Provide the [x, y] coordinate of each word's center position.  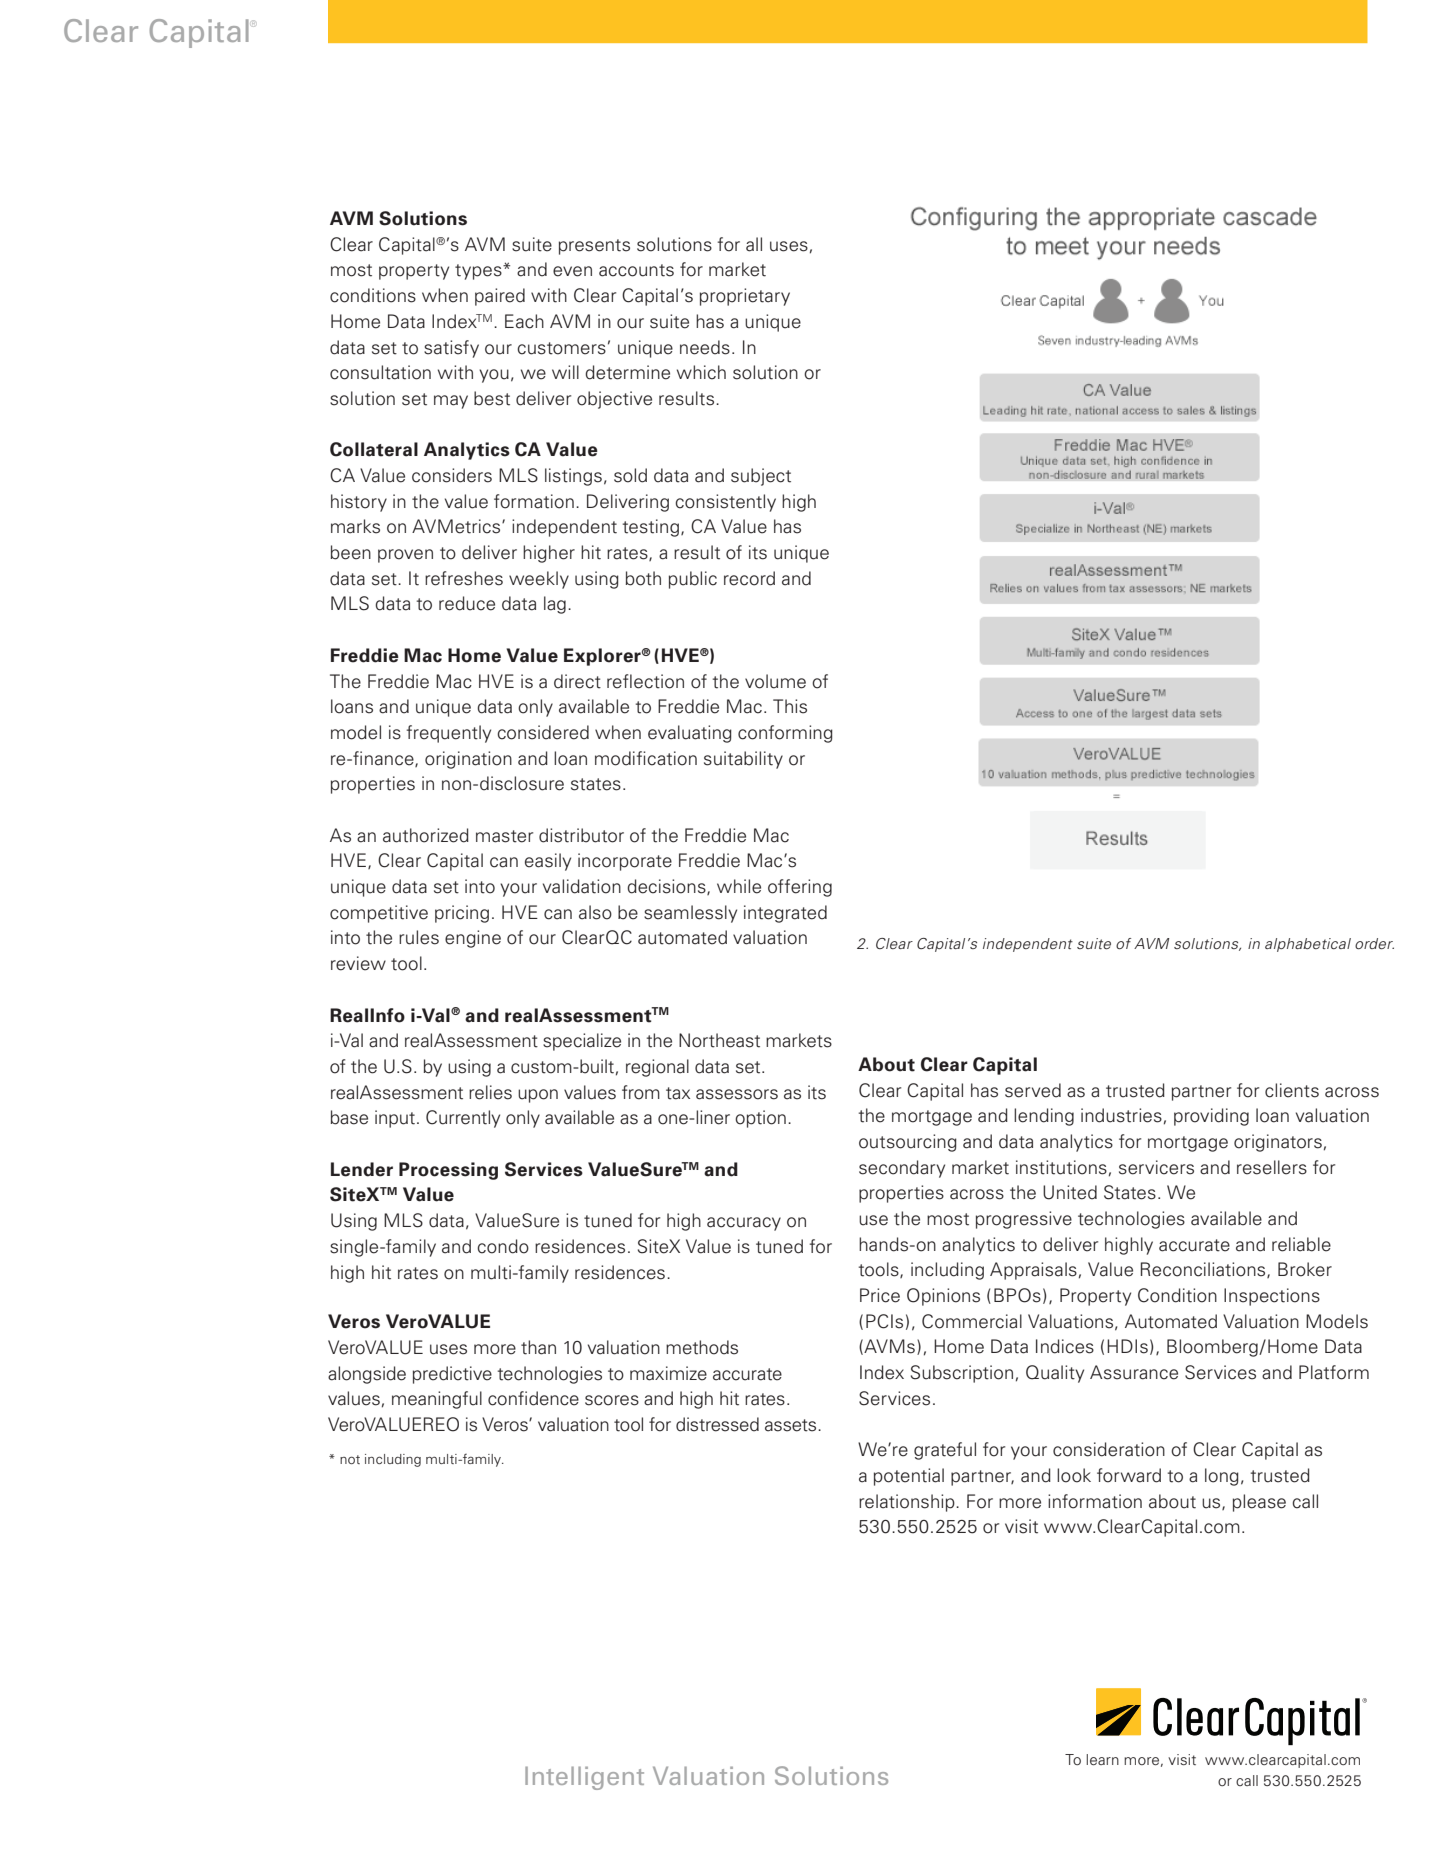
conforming [785, 734]
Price [880, 1295]
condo [503, 1246]
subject [761, 477]
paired [500, 297]
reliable [1301, 1244]
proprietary [745, 297]
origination [468, 760]
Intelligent [584, 1778]
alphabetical [1308, 945]
